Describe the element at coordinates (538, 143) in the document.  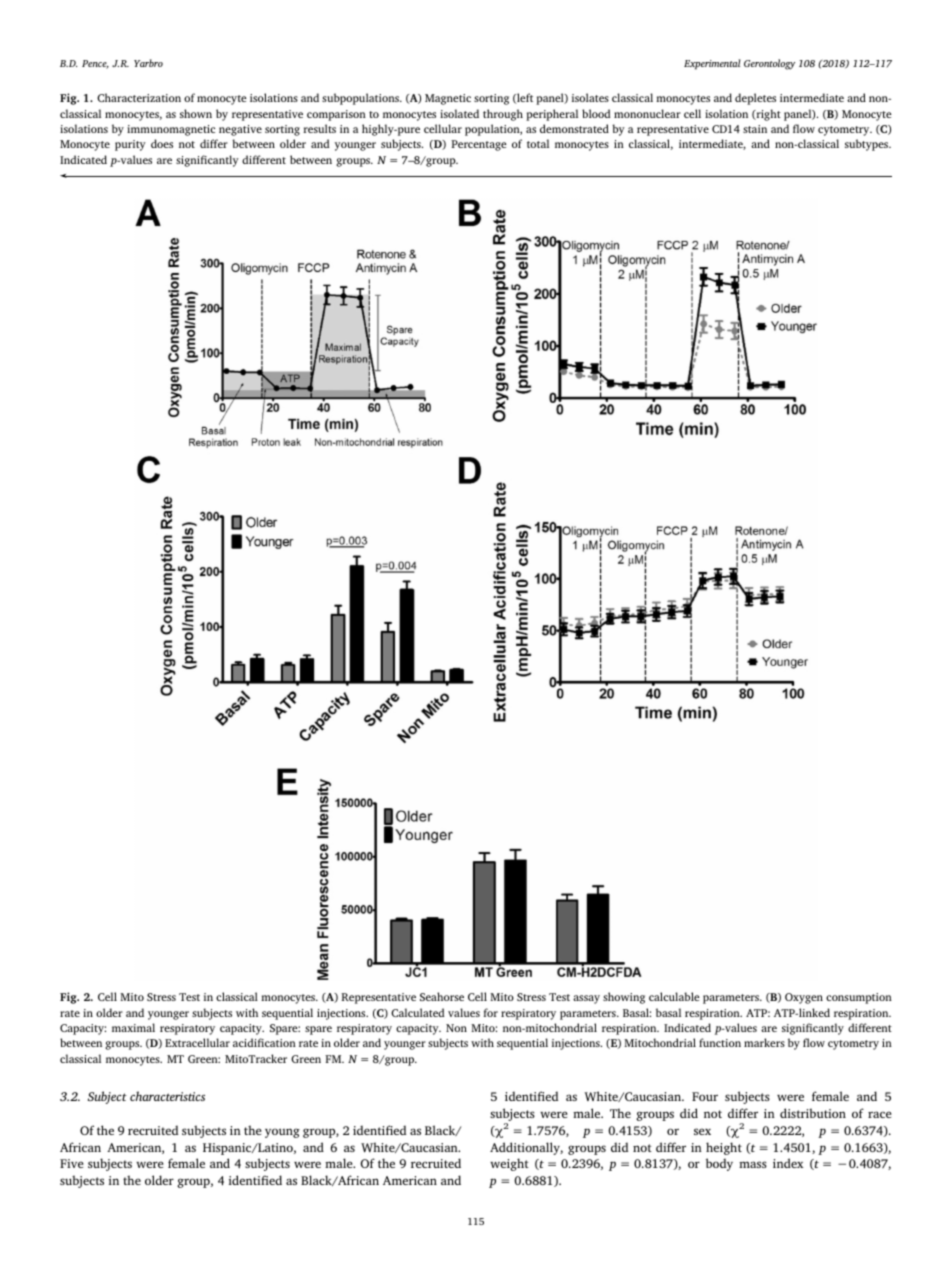
I see `total` at that location.
